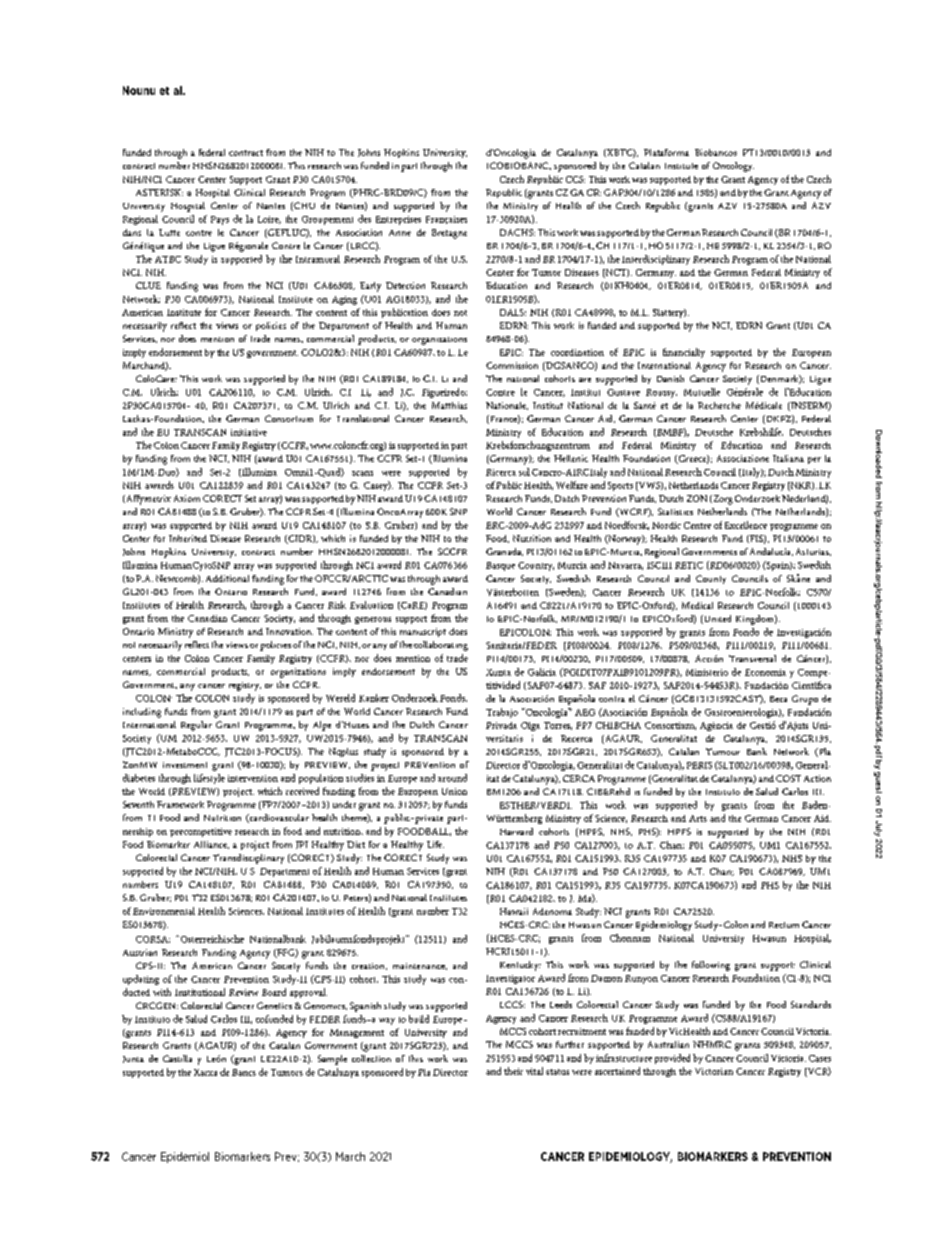  I want to click on their, so click(513, 1071).
